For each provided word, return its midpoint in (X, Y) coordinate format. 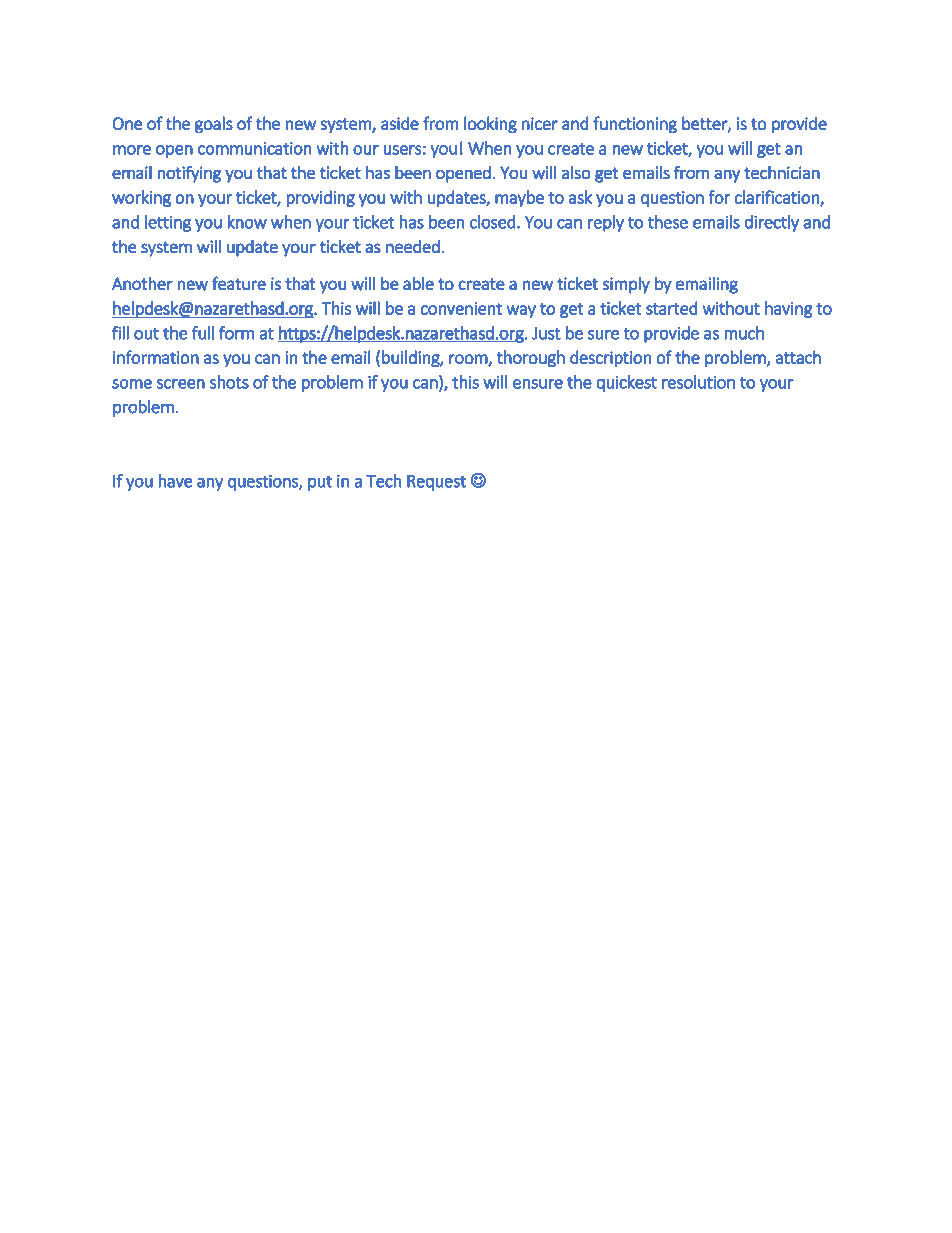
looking (490, 125)
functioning (635, 125)
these (668, 222)
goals (214, 125)
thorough (530, 358)
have (175, 481)
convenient (461, 308)
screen (181, 384)
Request (436, 483)
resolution (698, 382)
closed (493, 222)
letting (168, 223)
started (672, 308)
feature (239, 283)
